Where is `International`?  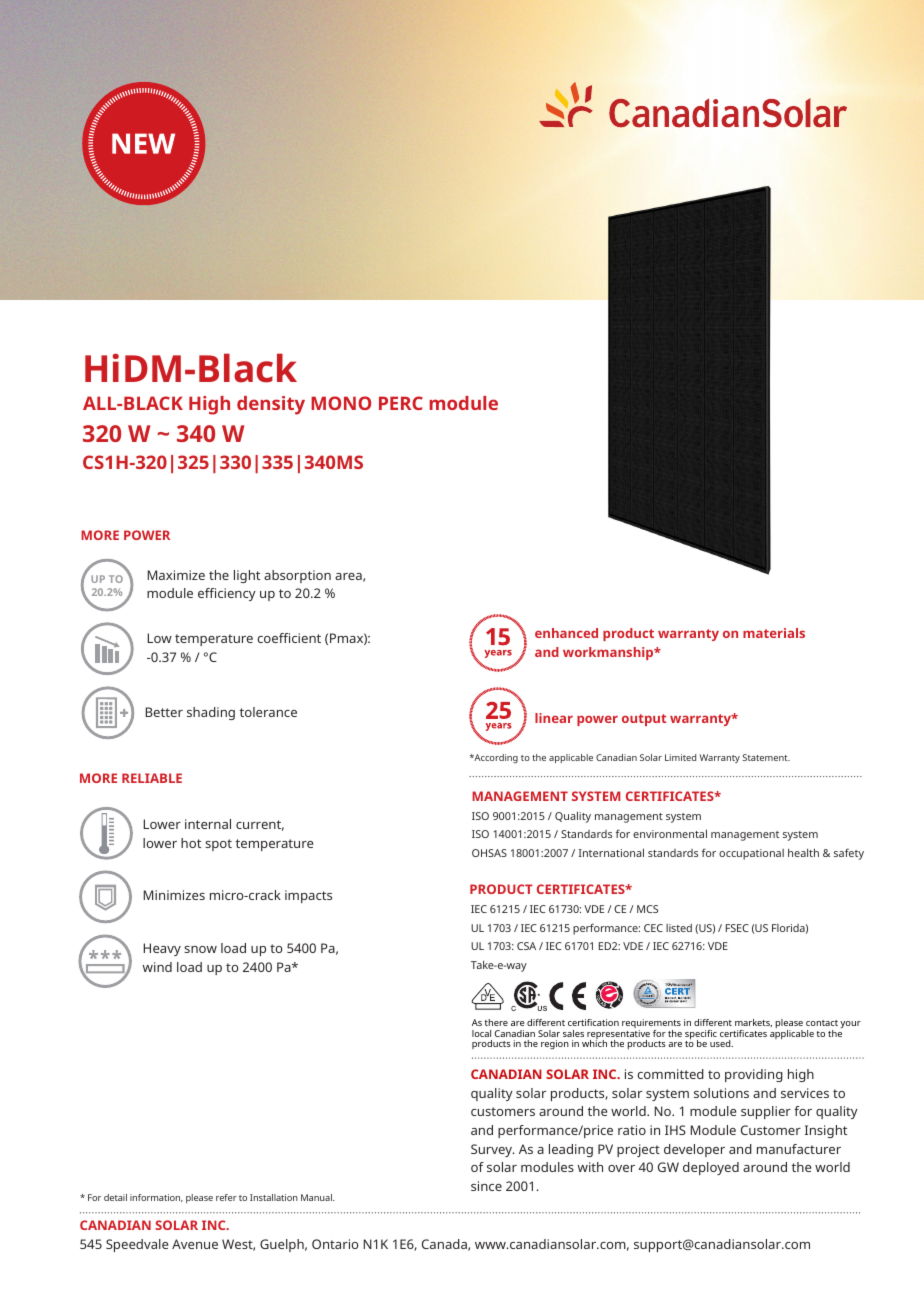
International is located at coordinates (611, 852).
